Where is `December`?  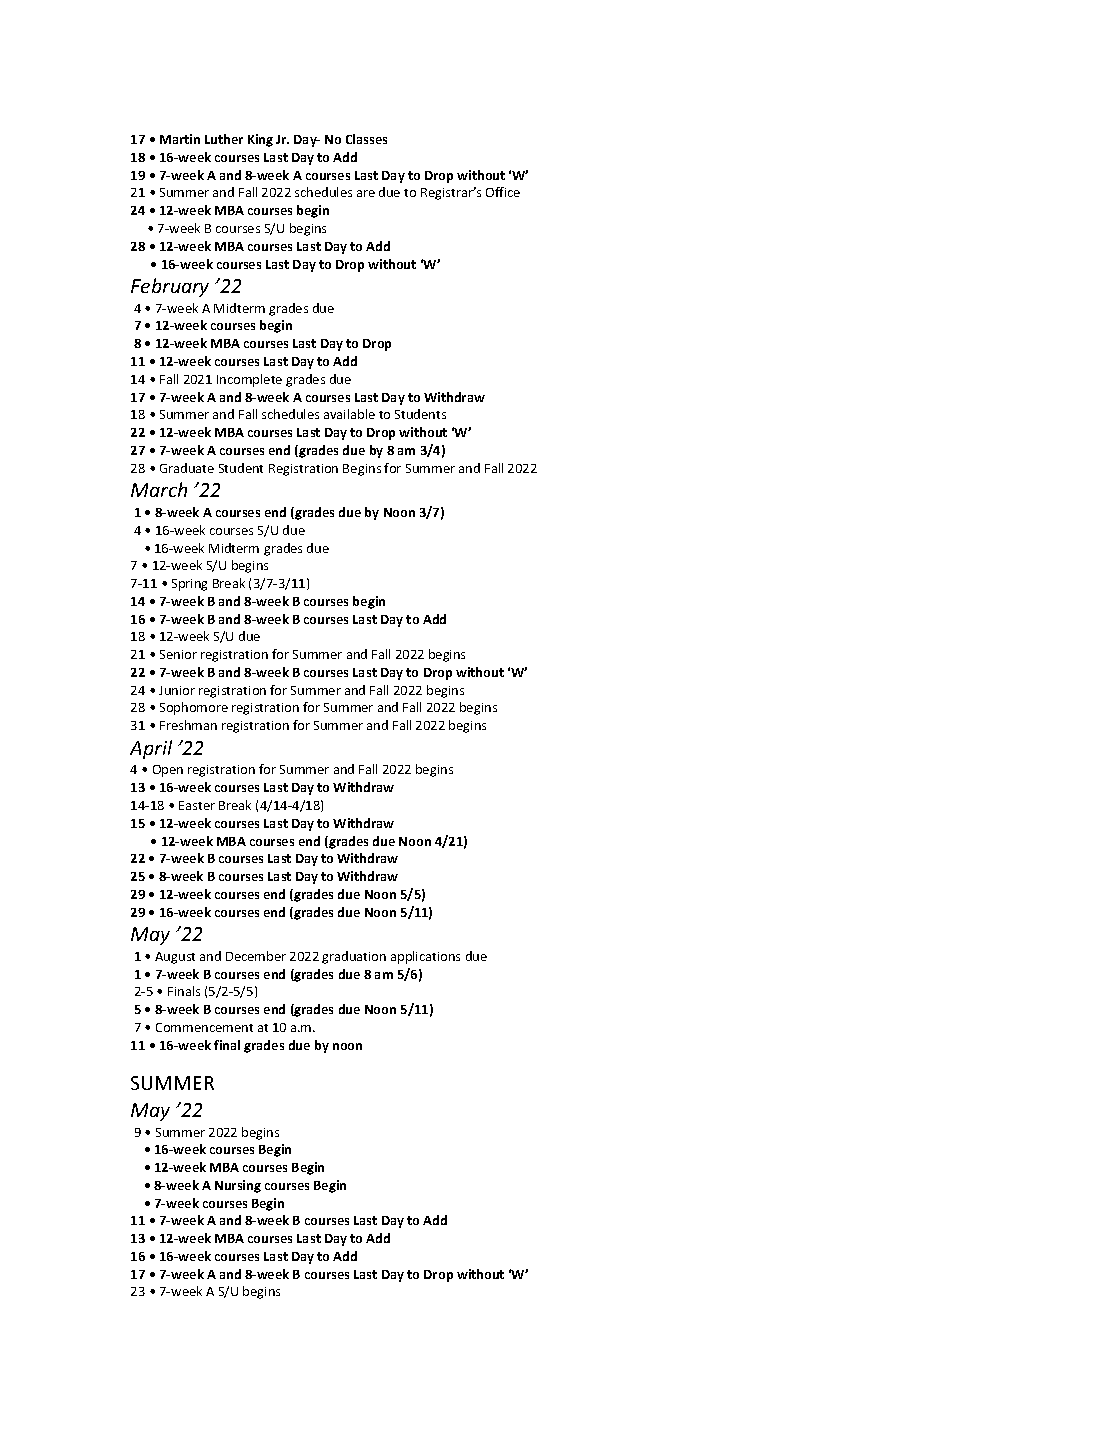
December is located at coordinates (256, 956).
